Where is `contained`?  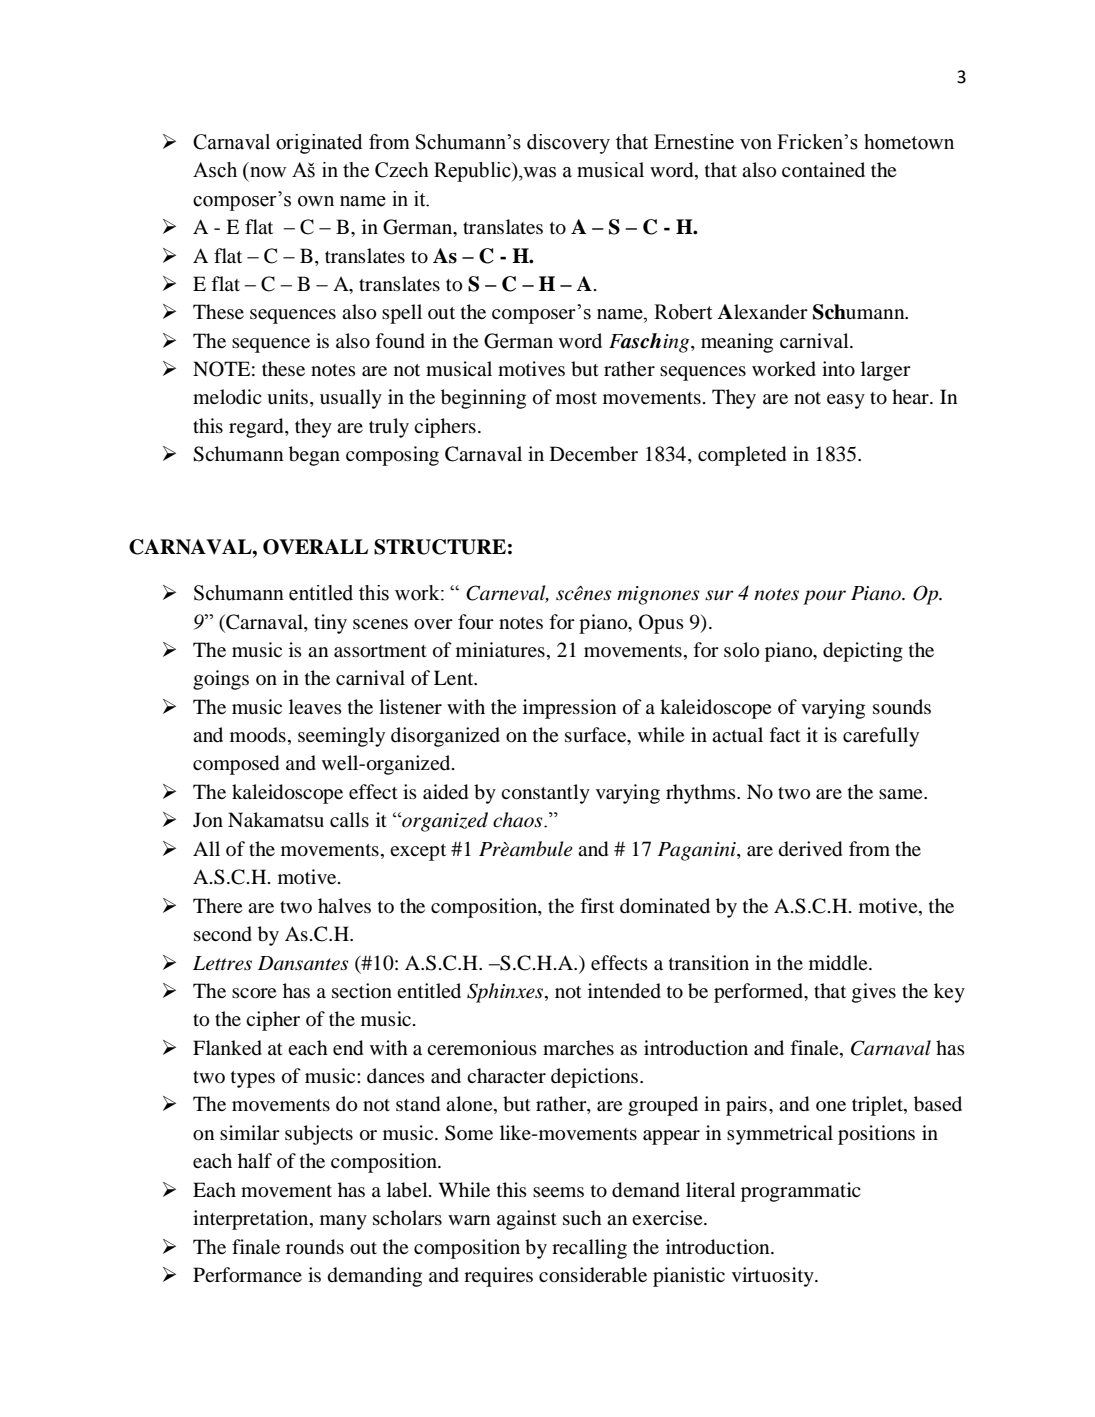 contained is located at coordinates (823, 169).
